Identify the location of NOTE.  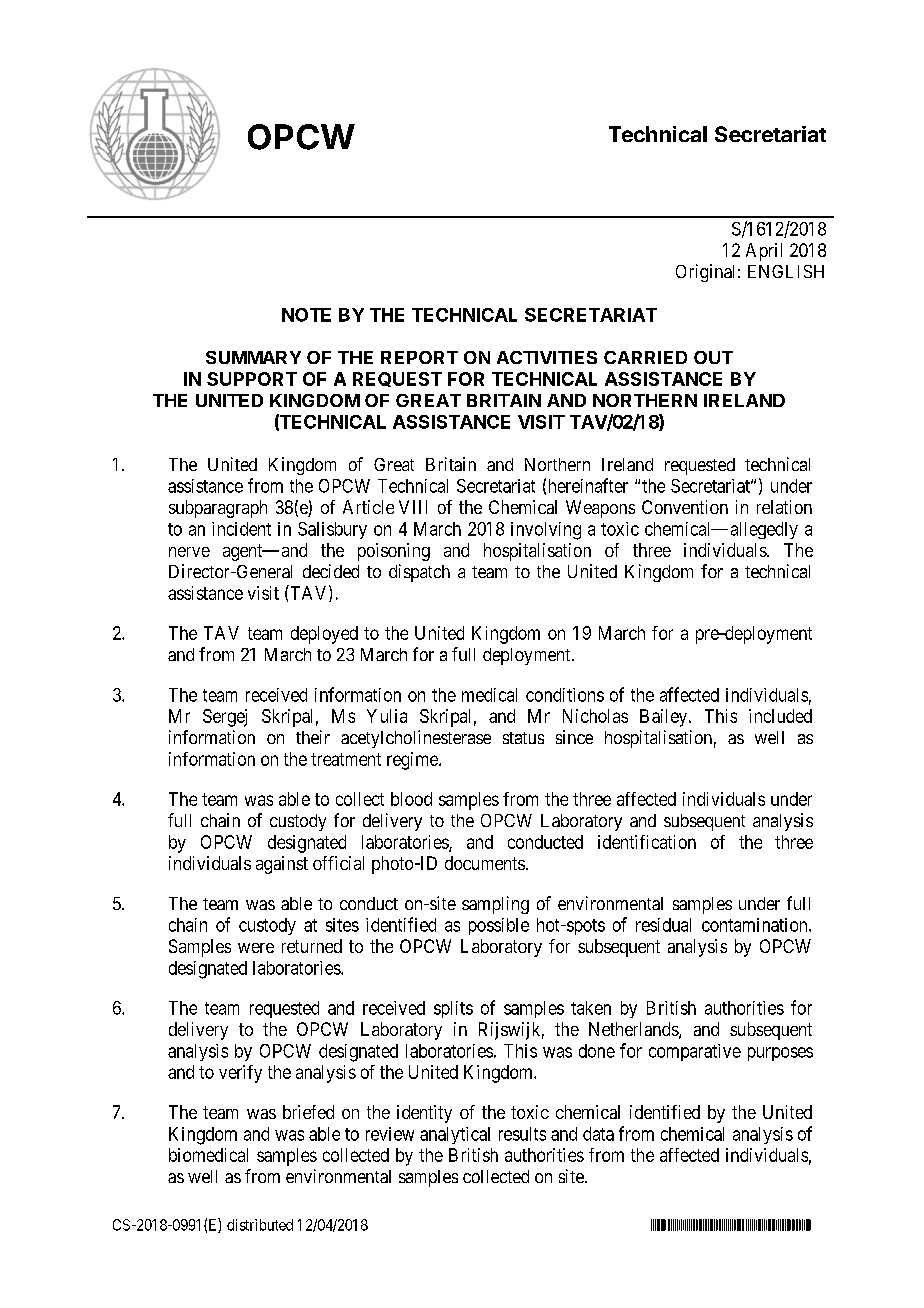
(306, 315).
